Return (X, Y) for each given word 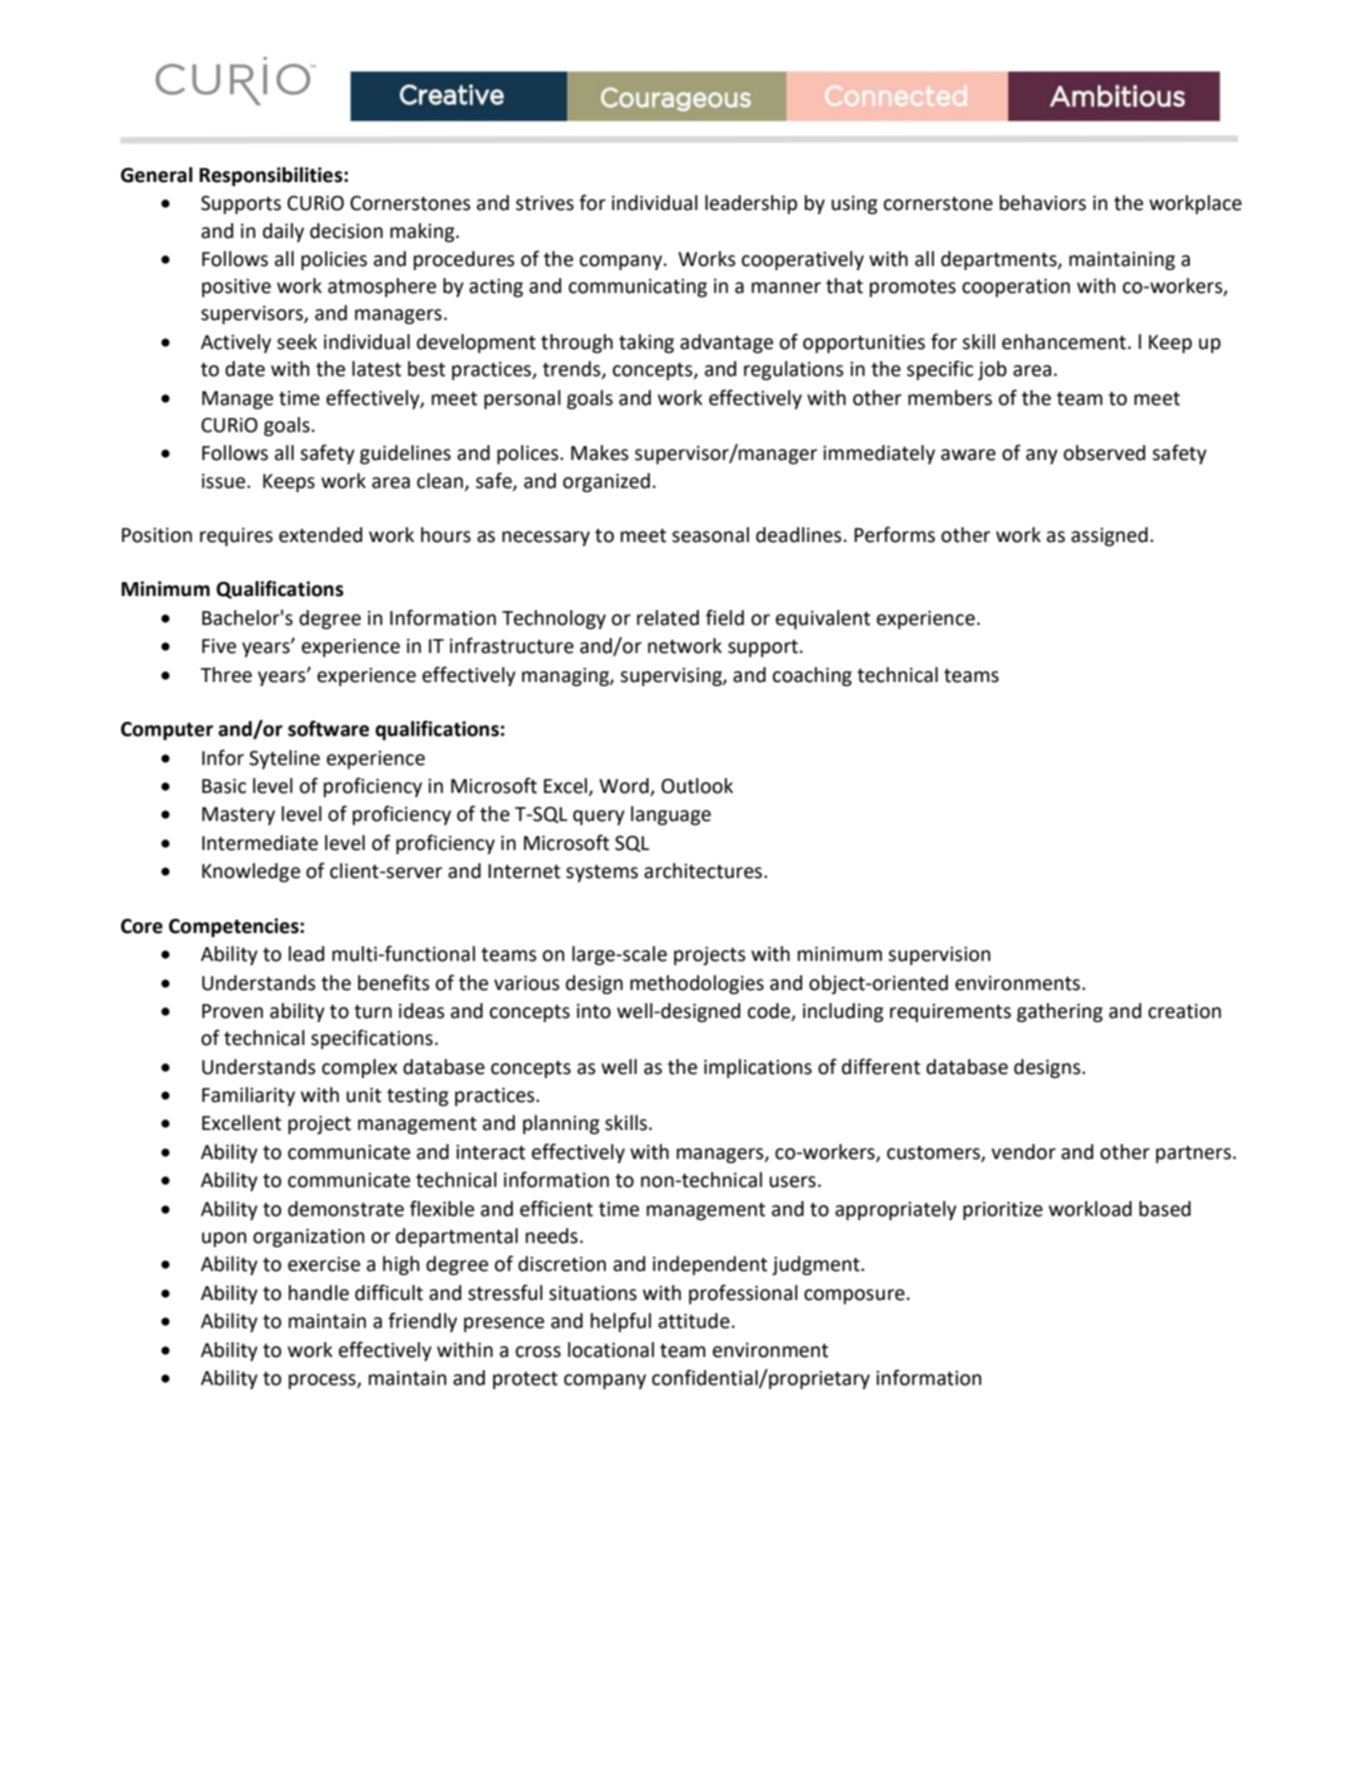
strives (545, 203)
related (668, 618)
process (323, 1381)
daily (283, 232)
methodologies (697, 984)
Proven (232, 1011)
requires (236, 537)
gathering (1060, 1012)
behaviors (1043, 203)
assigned (1109, 536)
